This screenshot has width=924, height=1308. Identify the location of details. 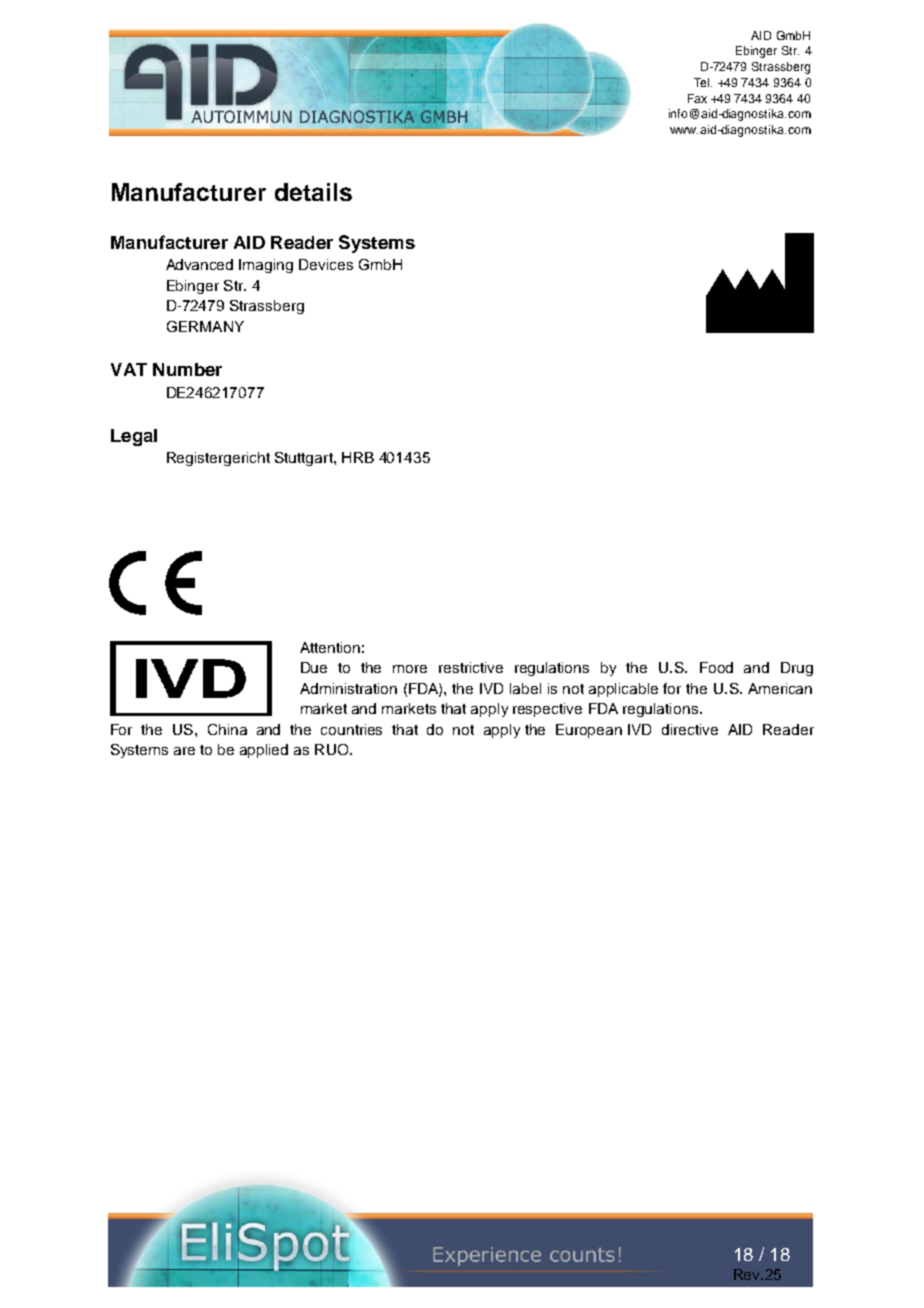
(313, 192).
